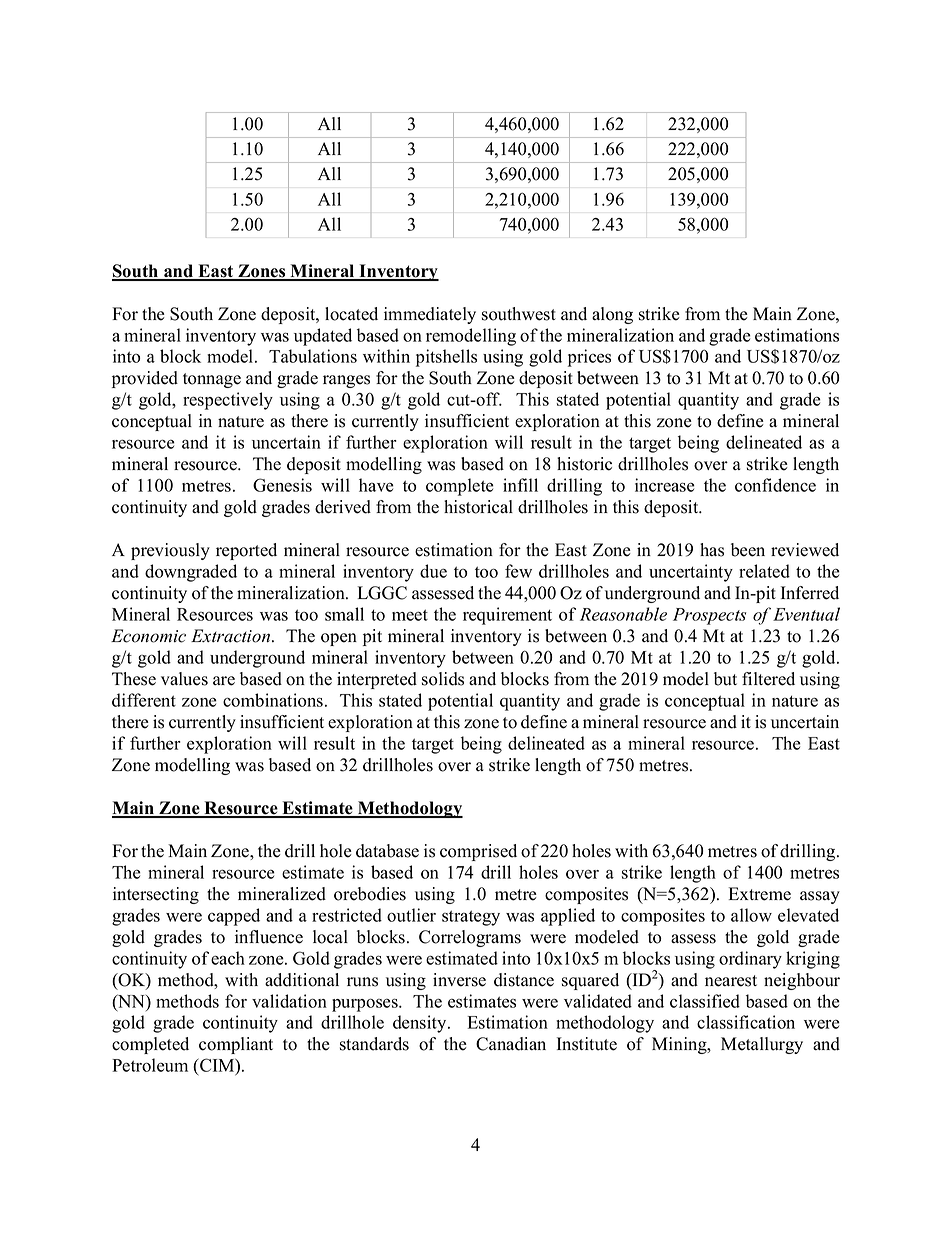 The height and width of the screenshot is (1233, 952). What do you see at coordinates (612, 315) in the screenshot?
I see `along` at bounding box center [612, 315].
